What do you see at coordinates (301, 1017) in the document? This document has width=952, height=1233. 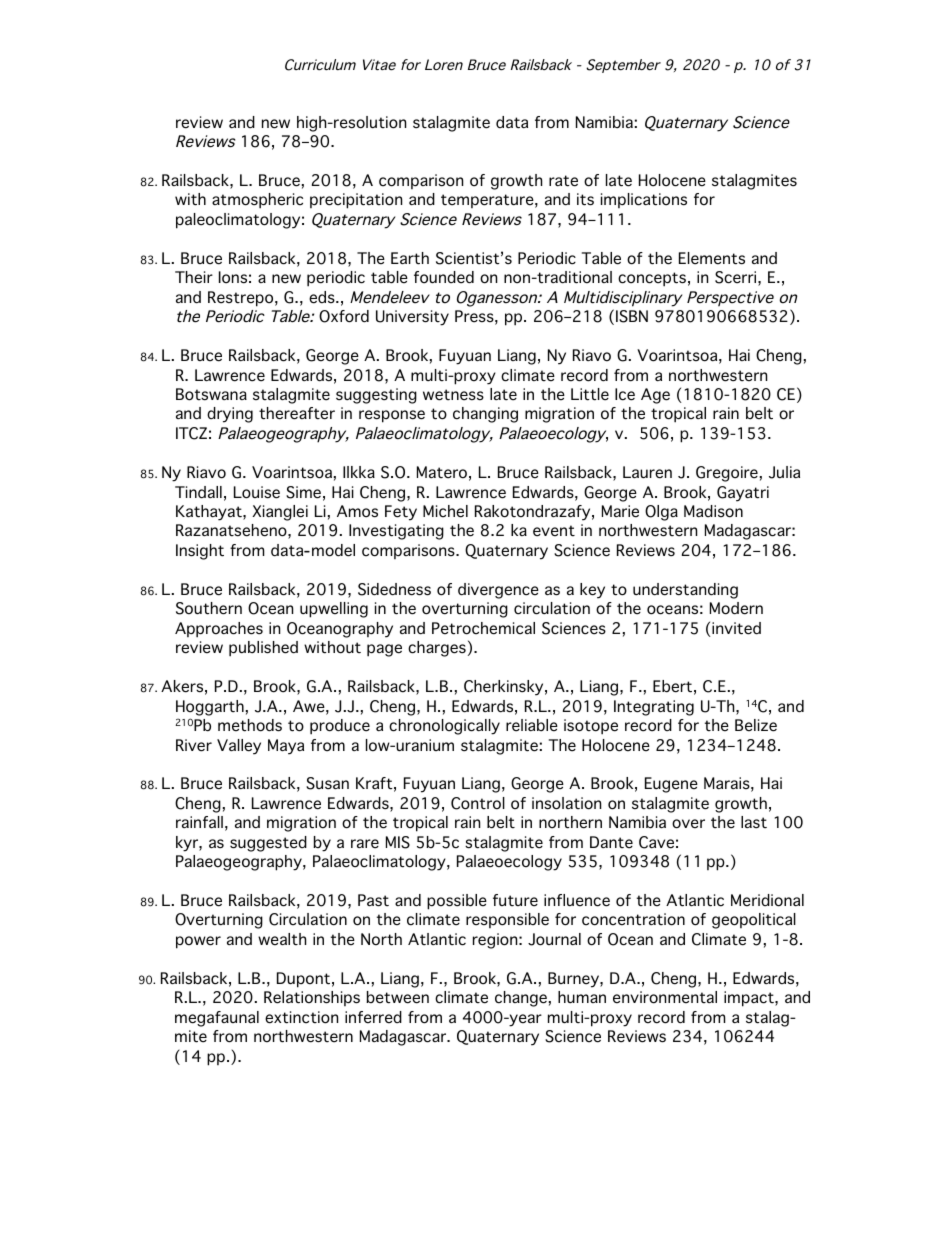 I see `extinction` at bounding box center [301, 1017].
